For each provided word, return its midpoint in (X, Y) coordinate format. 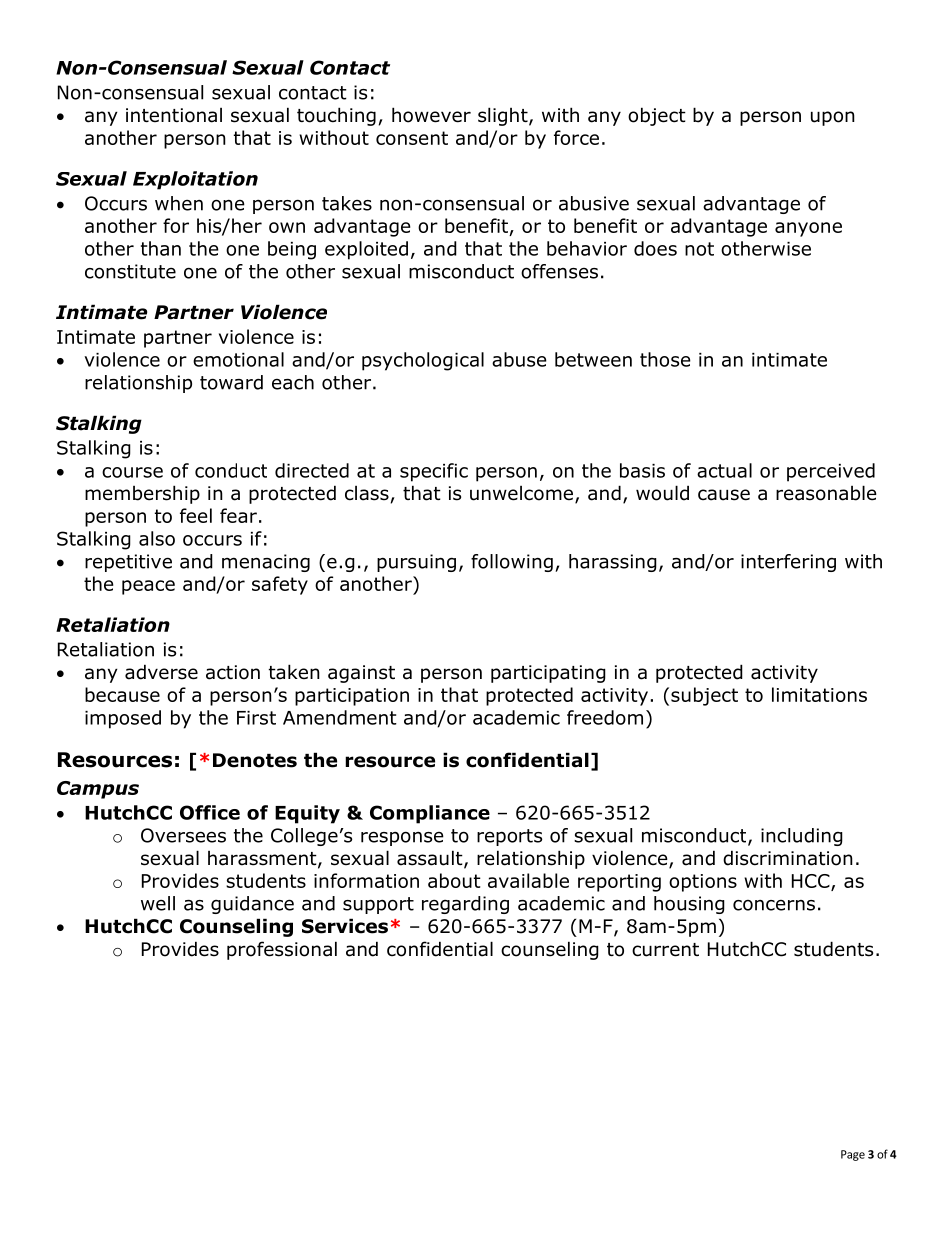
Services (345, 926)
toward (231, 382)
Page (853, 1155)
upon (833, 118)
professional (282, 950)
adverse (161, 672)
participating (548, 674)
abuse (519, 359)
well (158, 903)
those (665, 359)
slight (504, 116)
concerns (774, 905)
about (454, 880)
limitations (819, 694)
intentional (174, 115)
